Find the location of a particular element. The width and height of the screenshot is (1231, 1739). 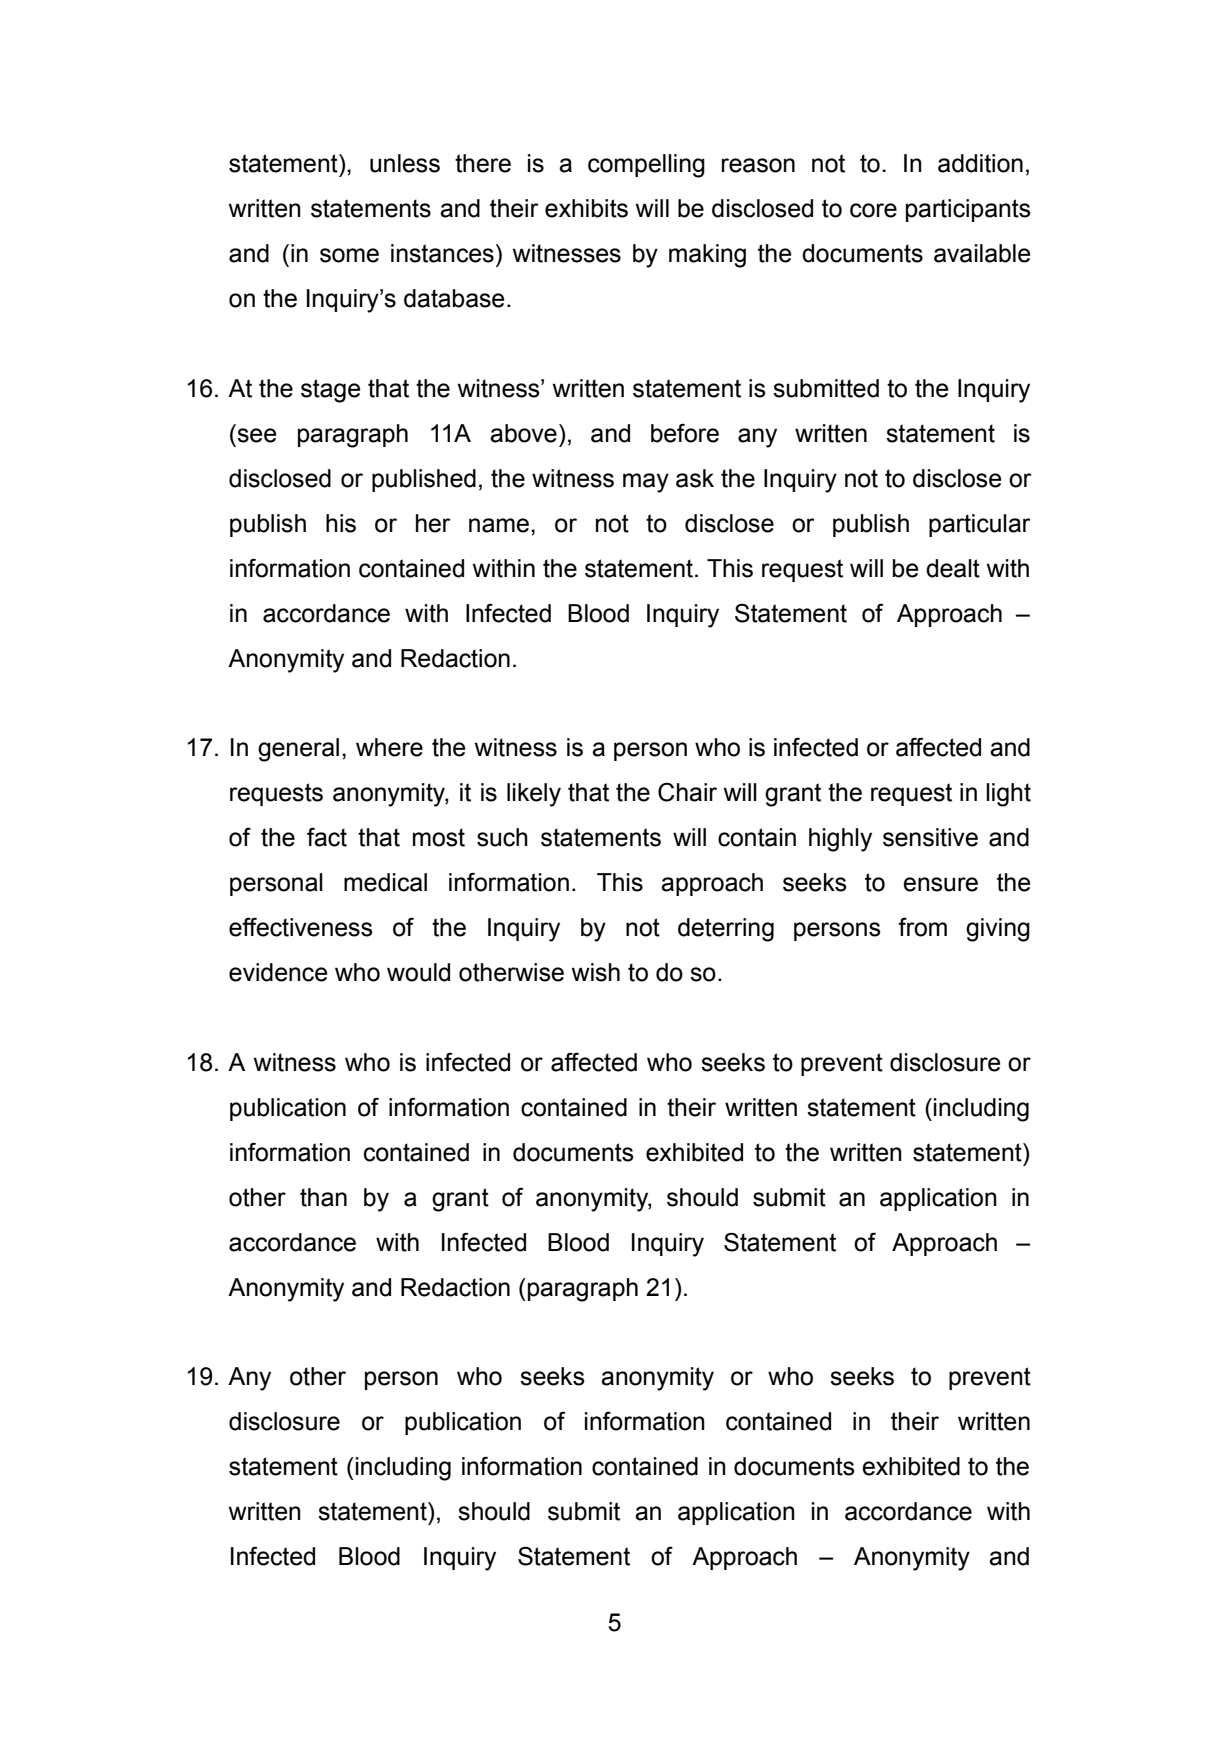

compelling is located at coordinates (646, 166).
